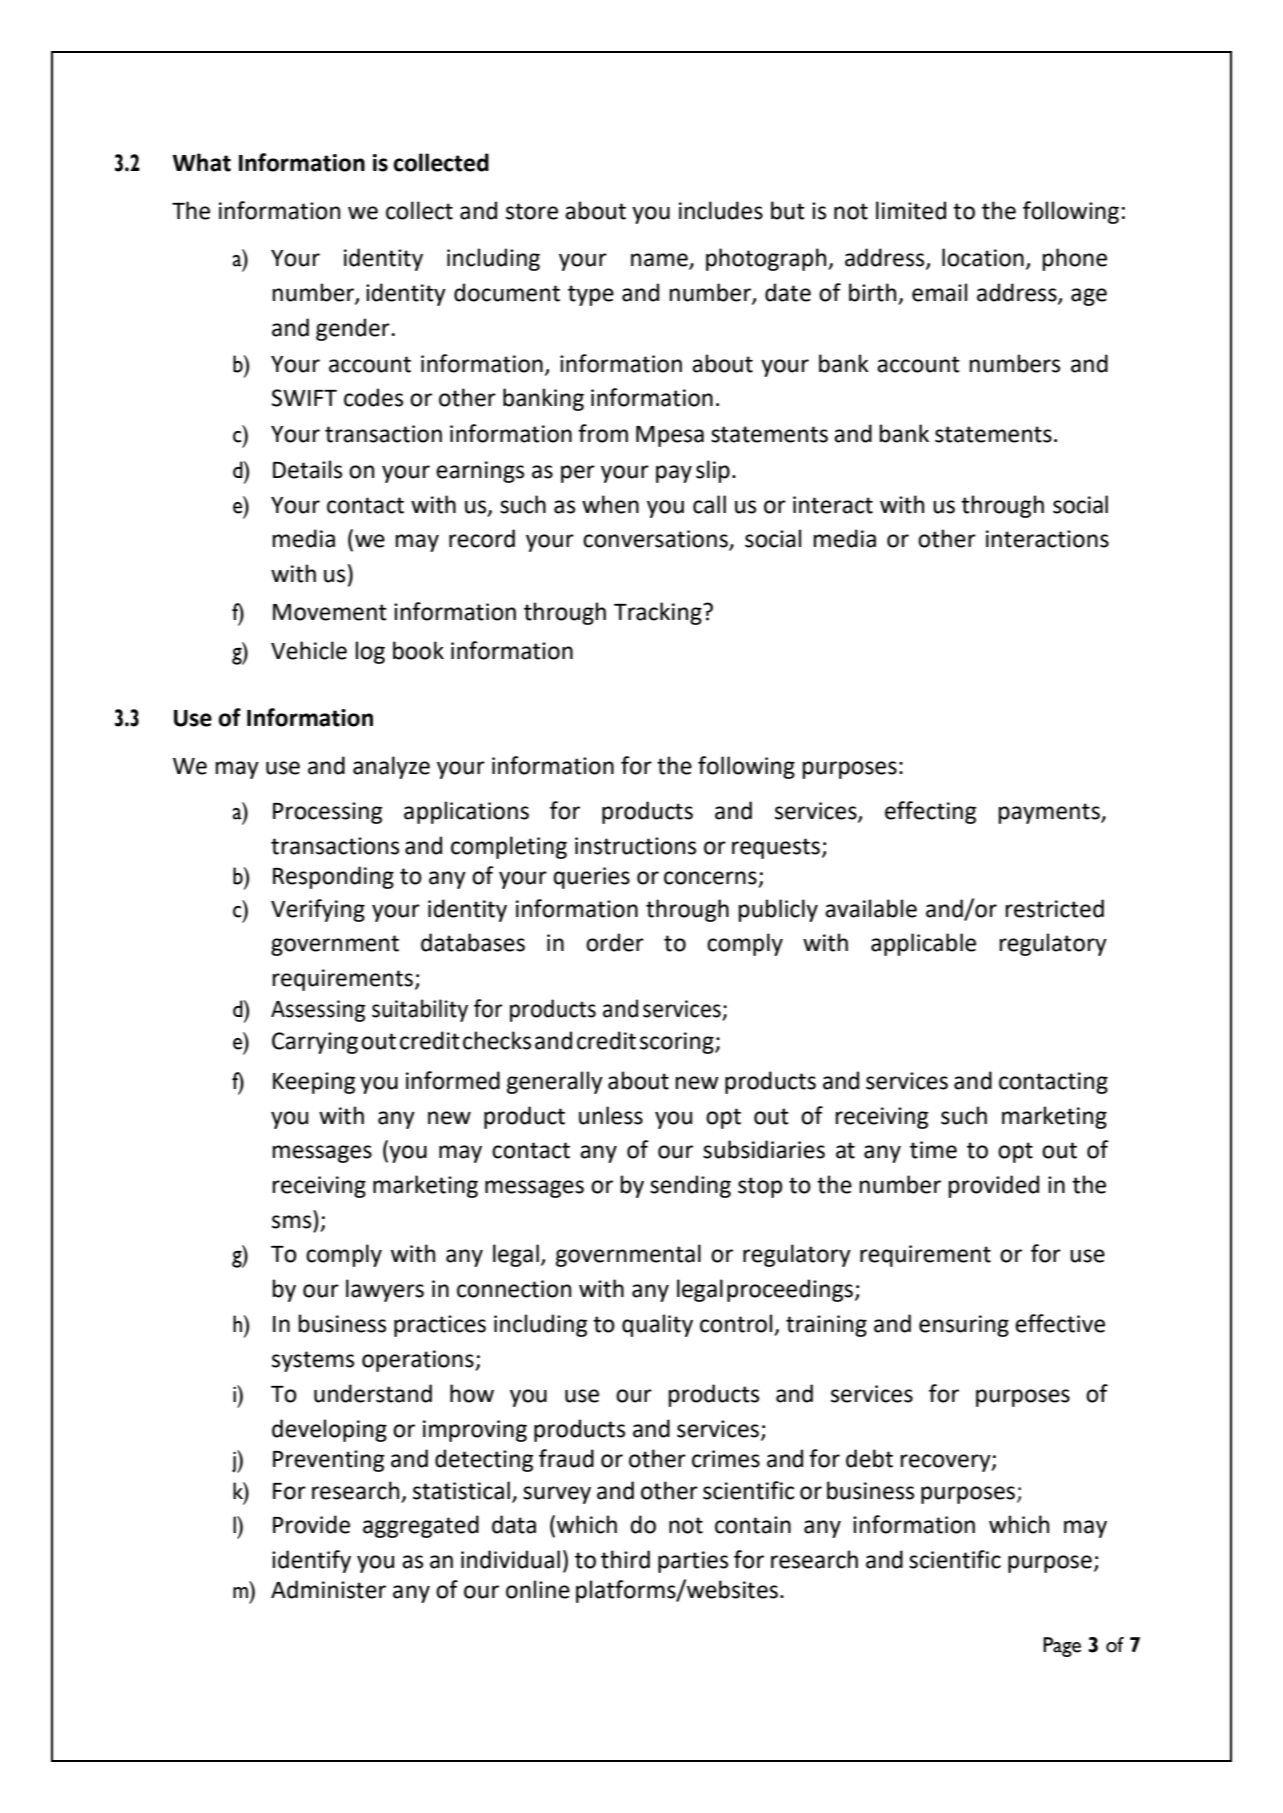  I want to click on Administer, so click(328, 1589).
